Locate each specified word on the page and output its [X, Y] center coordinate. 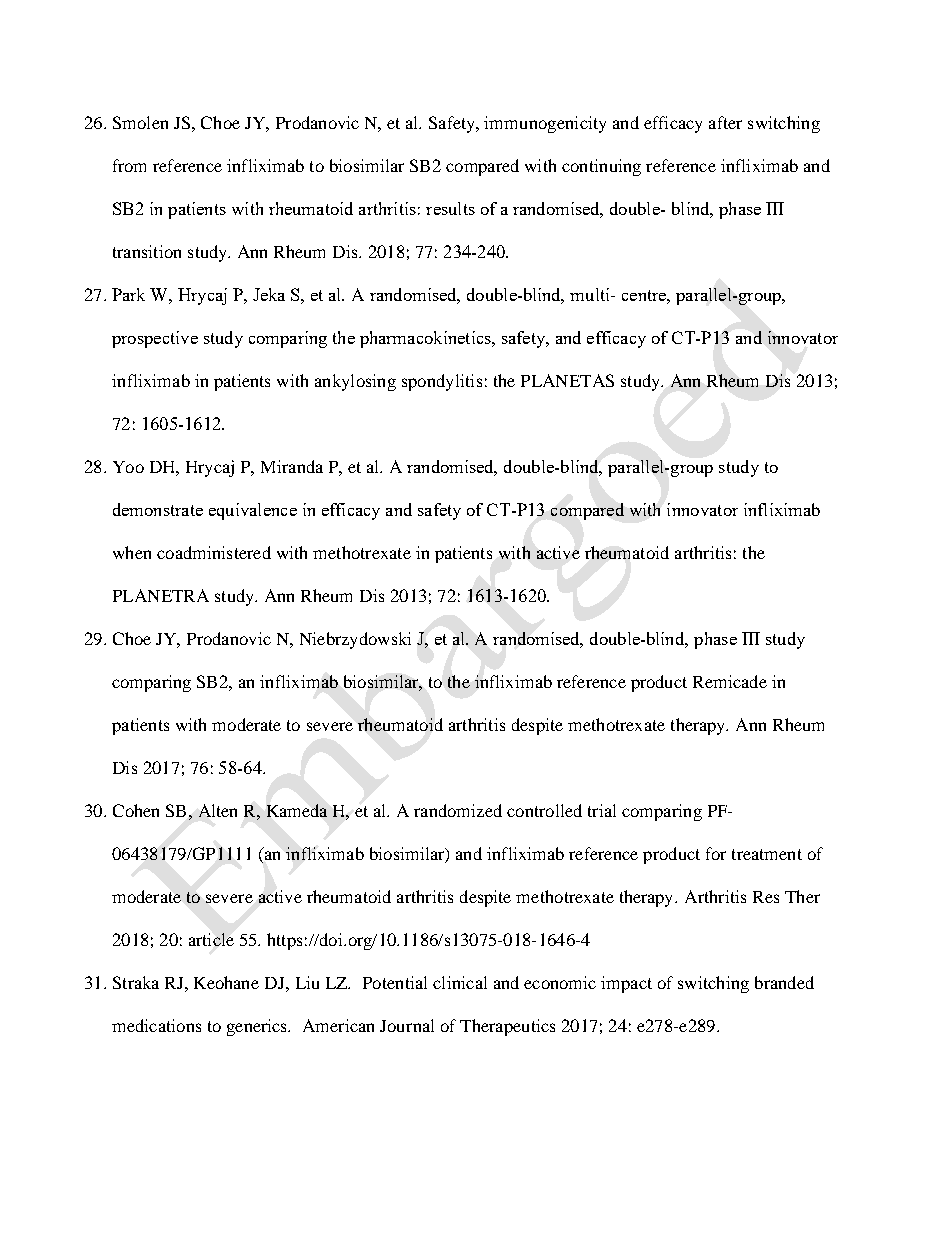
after [725, 122]
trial [602, 810]
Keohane [226, 982]
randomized [458, 810]
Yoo [128, 467]
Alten [218, 810]
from [129, 165]
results [450, 208]
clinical [460, 982]
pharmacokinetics [426, 339]
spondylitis [442, 382]
